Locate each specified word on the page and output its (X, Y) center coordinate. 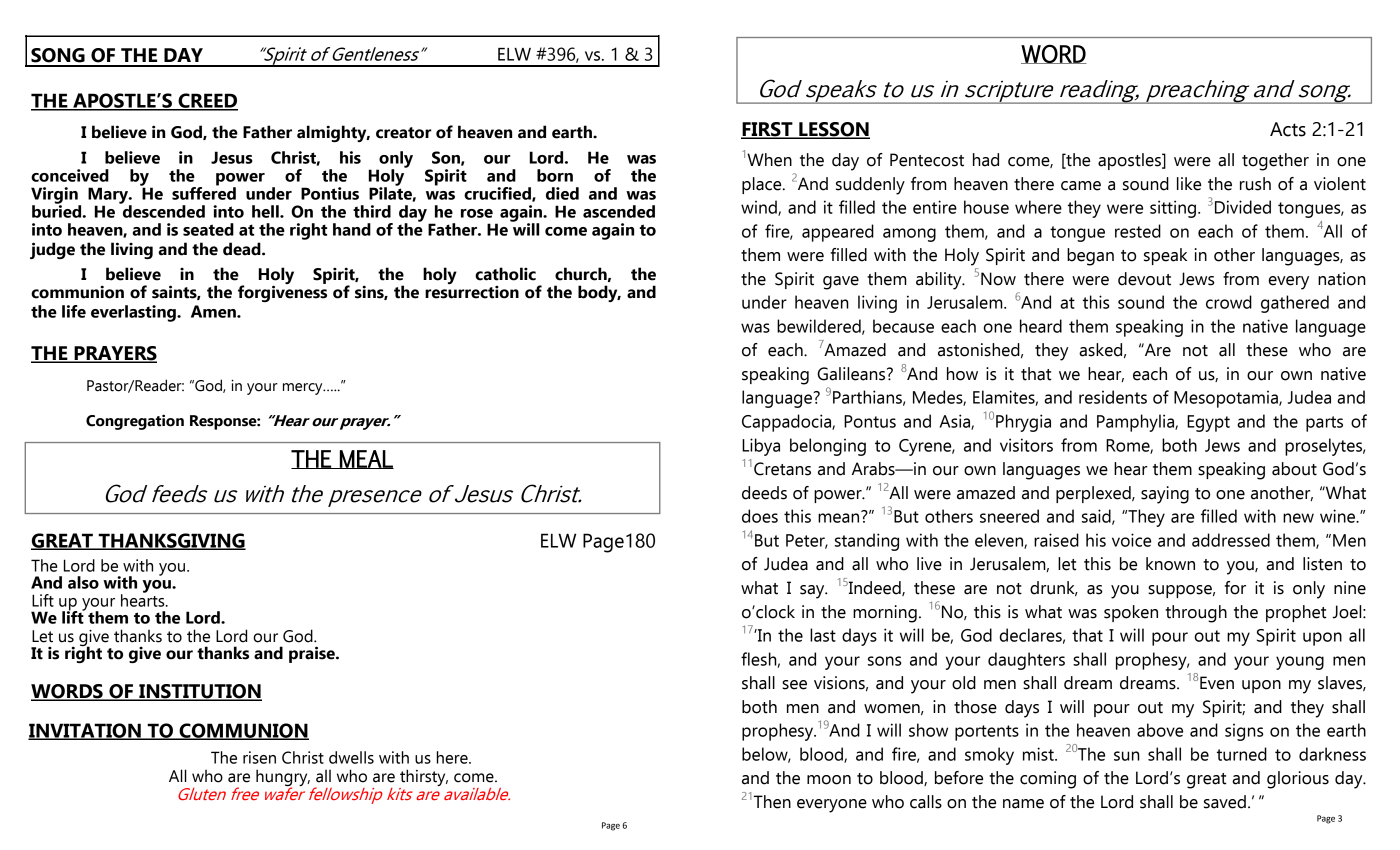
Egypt (1208, 423)
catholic (505, 274)
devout (1144, 279)
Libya (761, 447)
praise (313, 654)
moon (829, 780)
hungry (283, 778)
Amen (214, 311)
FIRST (768, 130)
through (1196, 614)
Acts (1288, 129)
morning (885, 614)
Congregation (135, 422)
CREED (207, 101)
